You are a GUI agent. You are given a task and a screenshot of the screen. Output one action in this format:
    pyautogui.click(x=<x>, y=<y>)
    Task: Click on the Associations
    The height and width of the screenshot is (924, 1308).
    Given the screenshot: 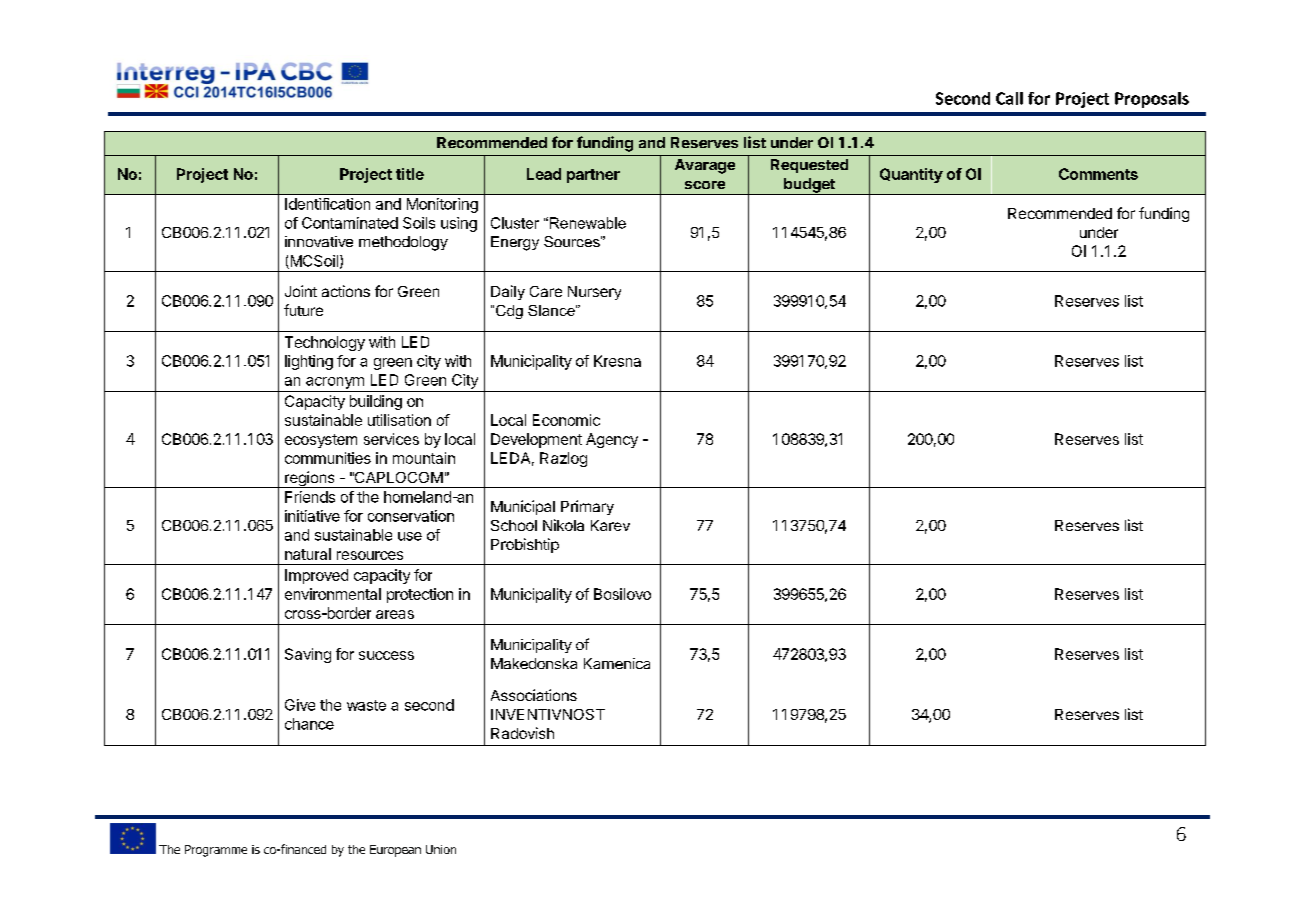 What is the action you would take?
    pyautogui.click(x=534, y=695)
